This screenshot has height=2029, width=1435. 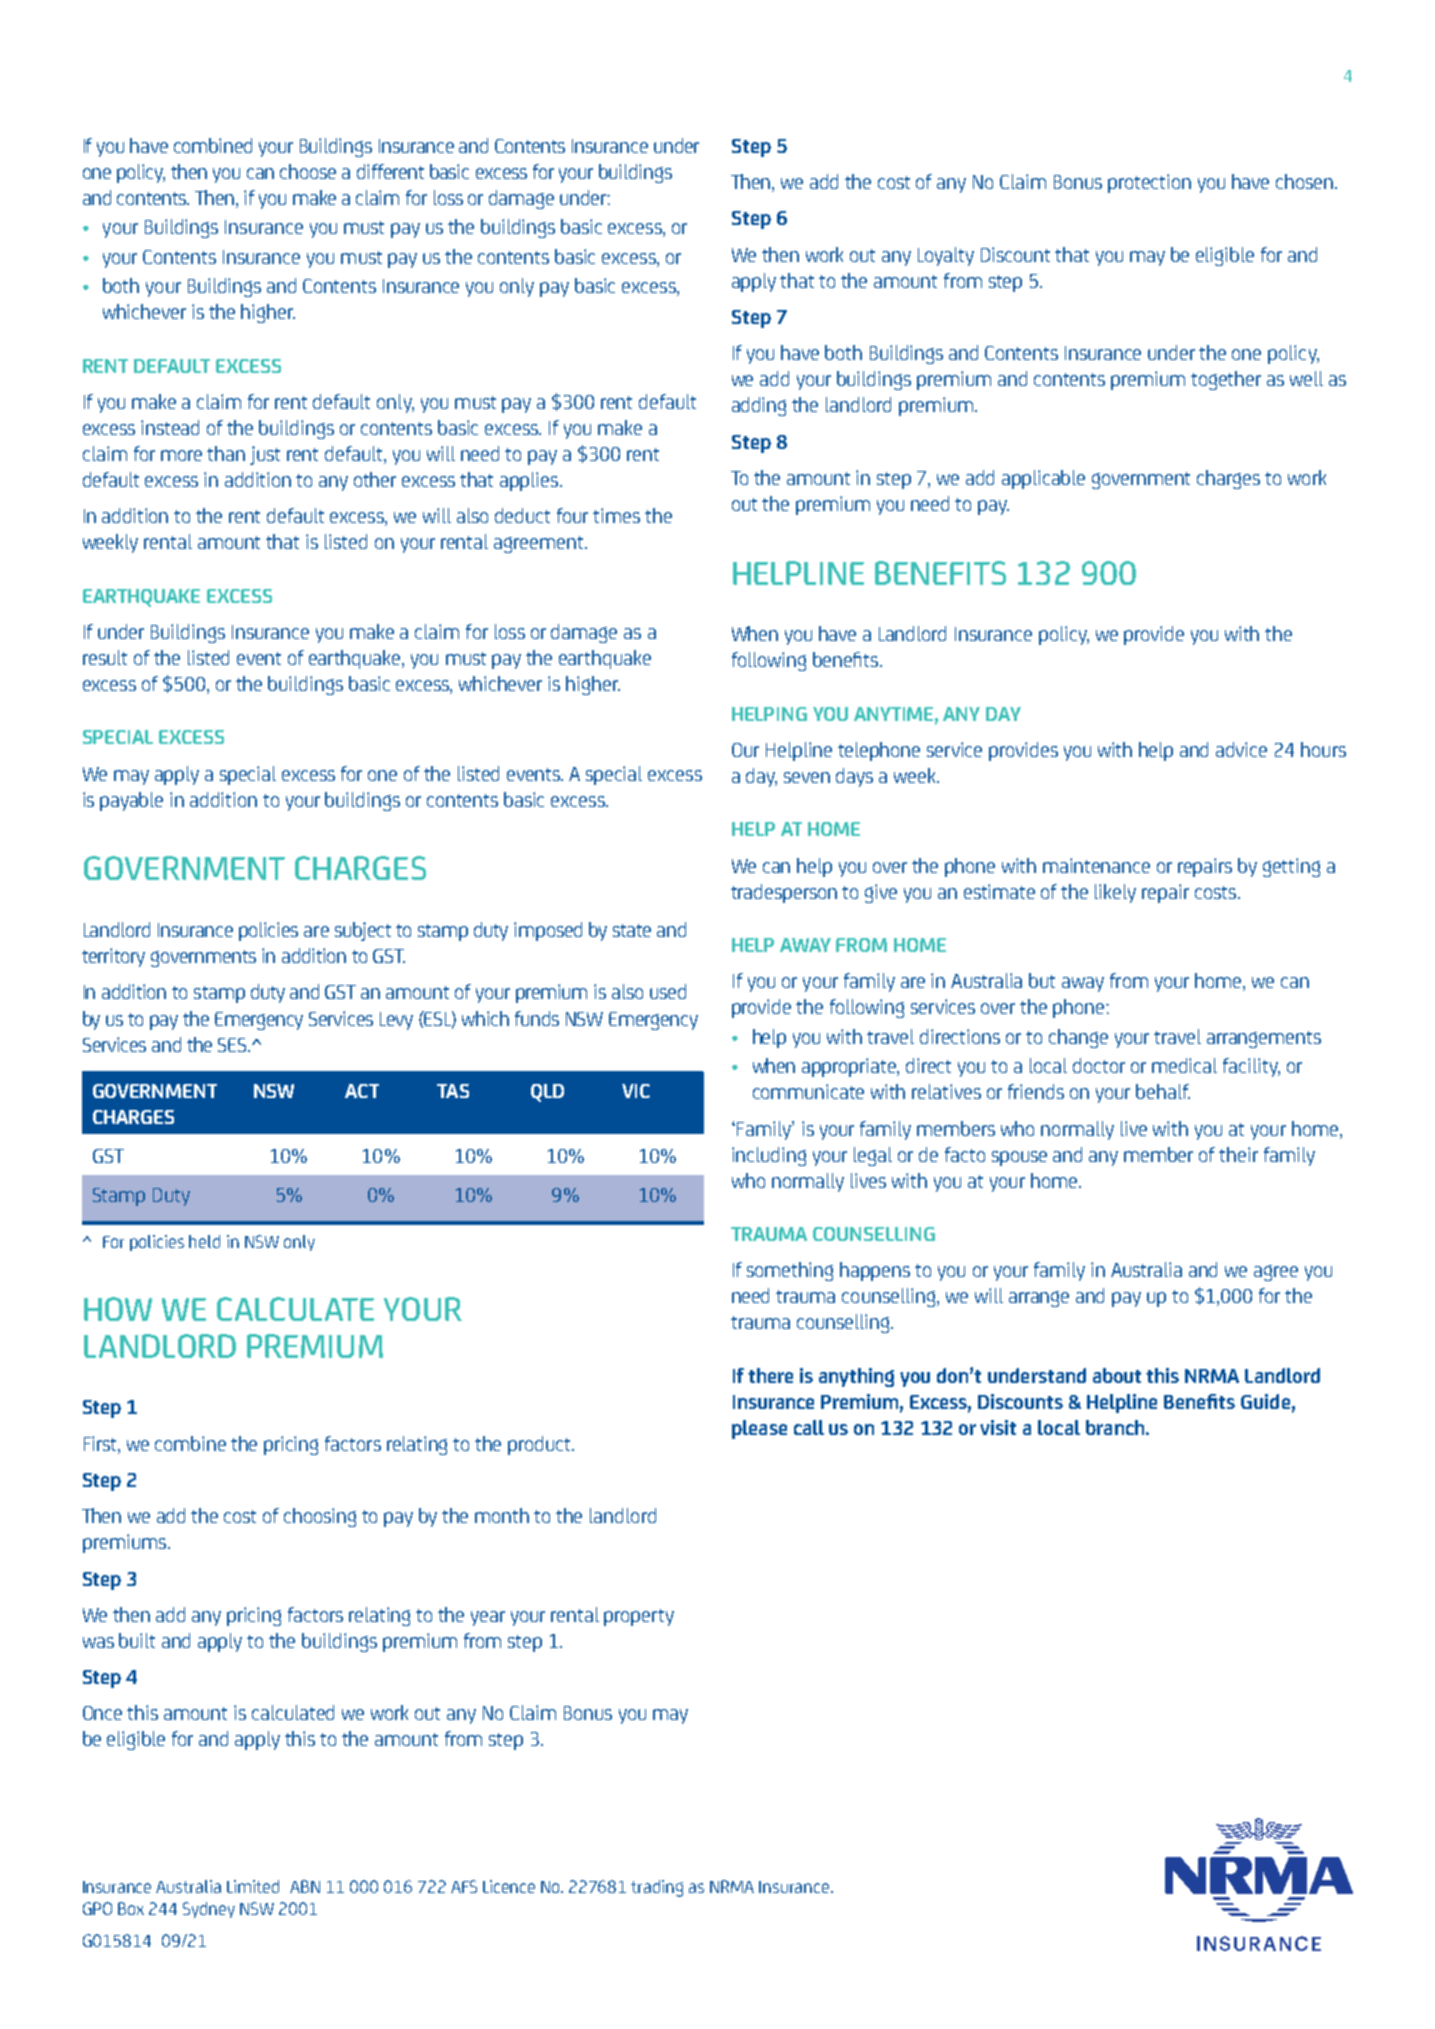 I want to click on Loyalty, so click(x=946, y=256).
